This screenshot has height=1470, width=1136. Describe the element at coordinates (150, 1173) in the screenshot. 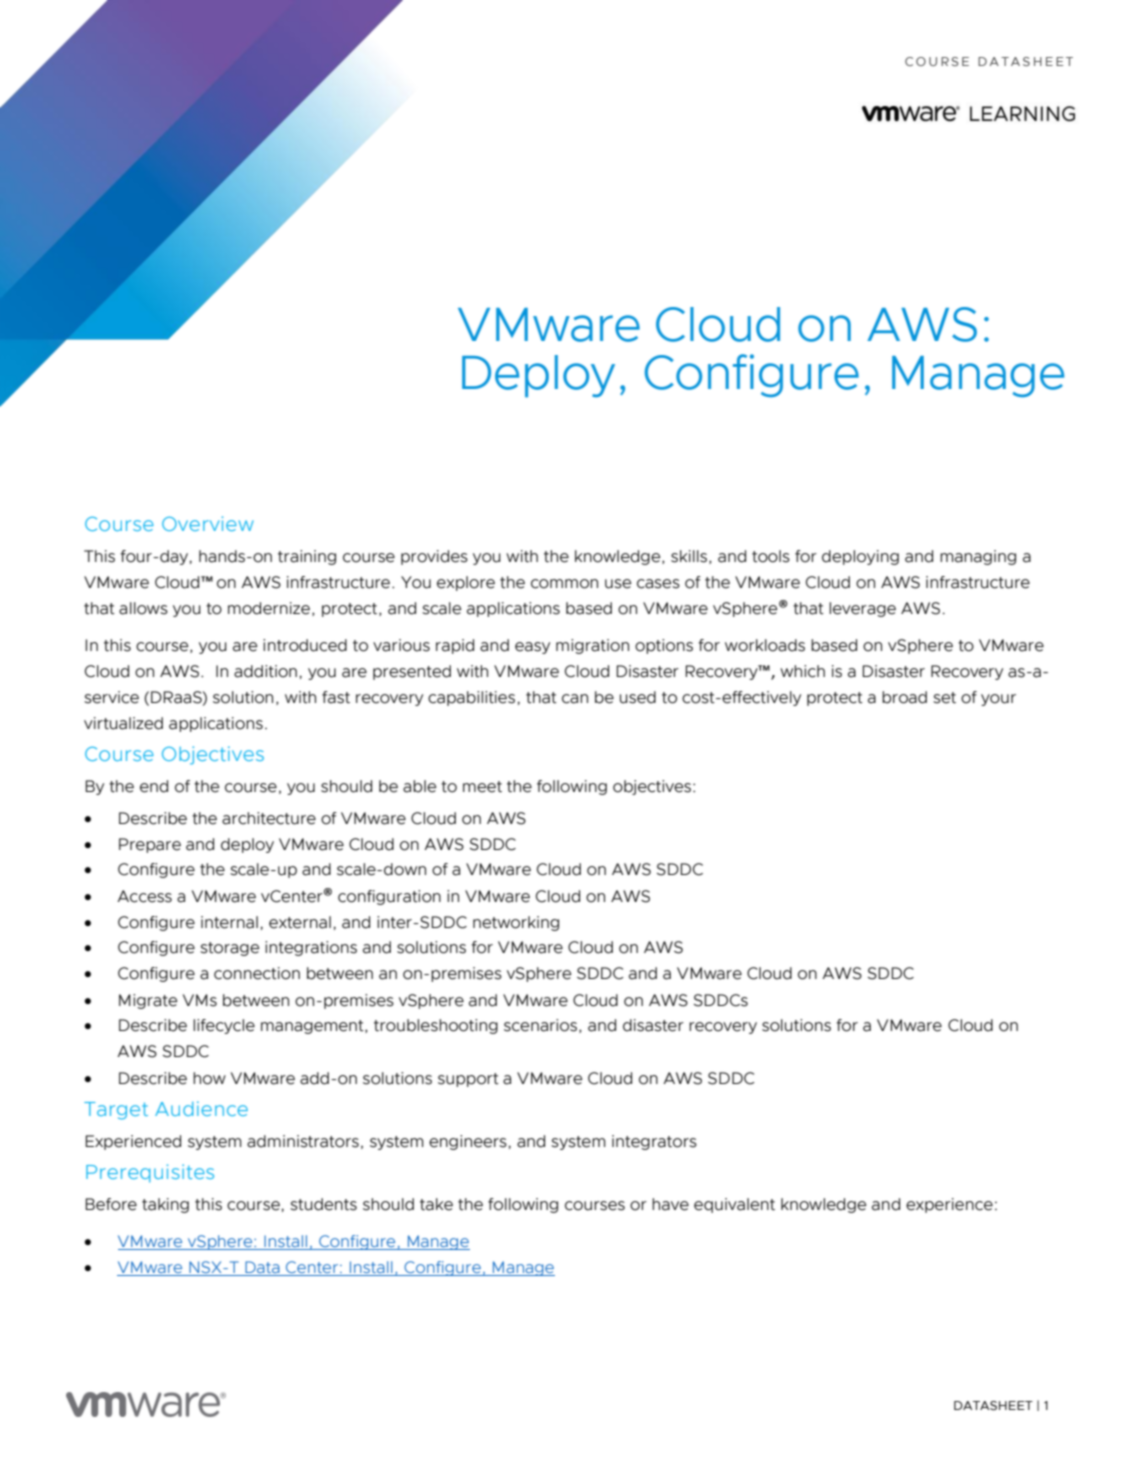

I see `Prerequisites` at that location.
